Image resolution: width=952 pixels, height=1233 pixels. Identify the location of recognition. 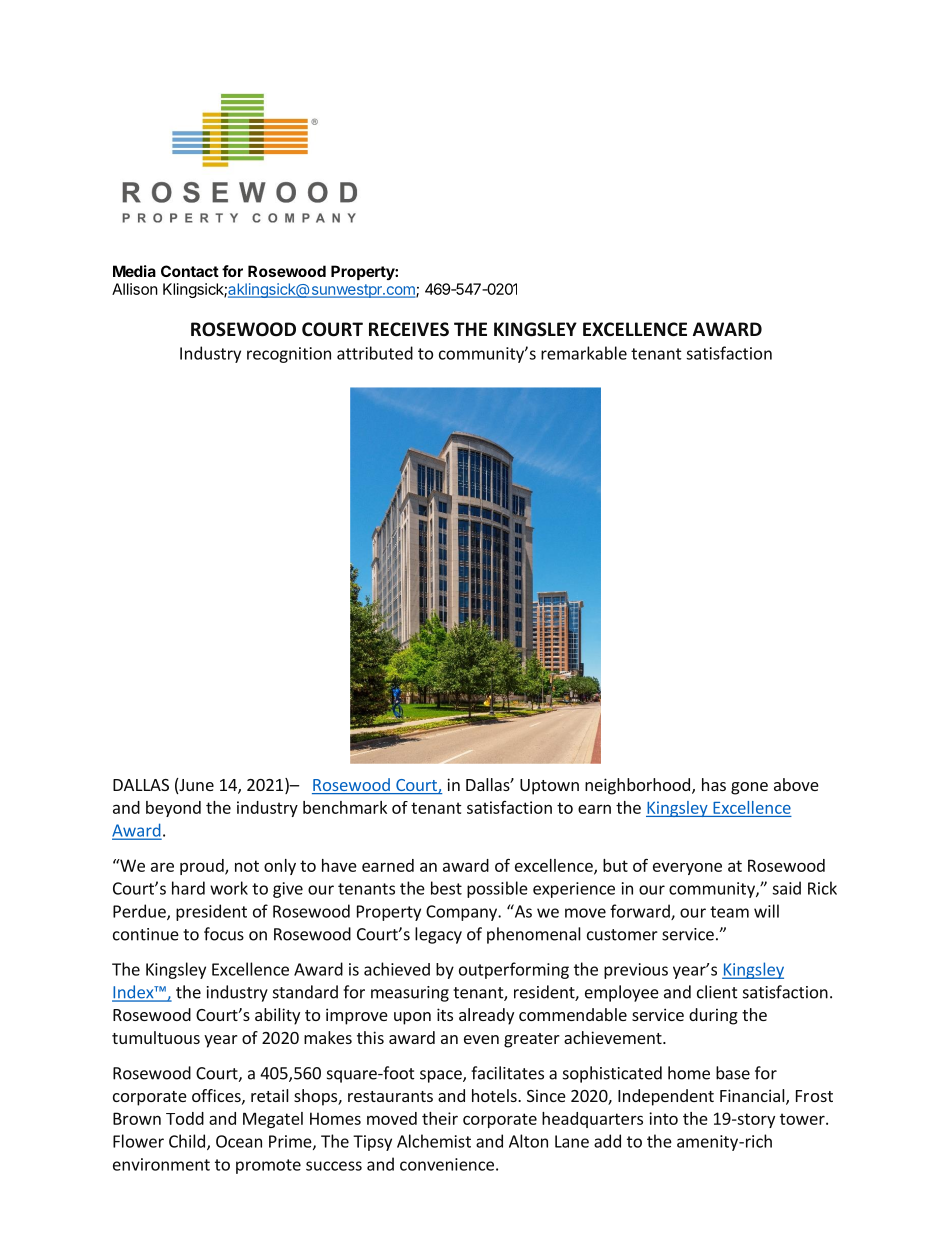
(289, 355).
